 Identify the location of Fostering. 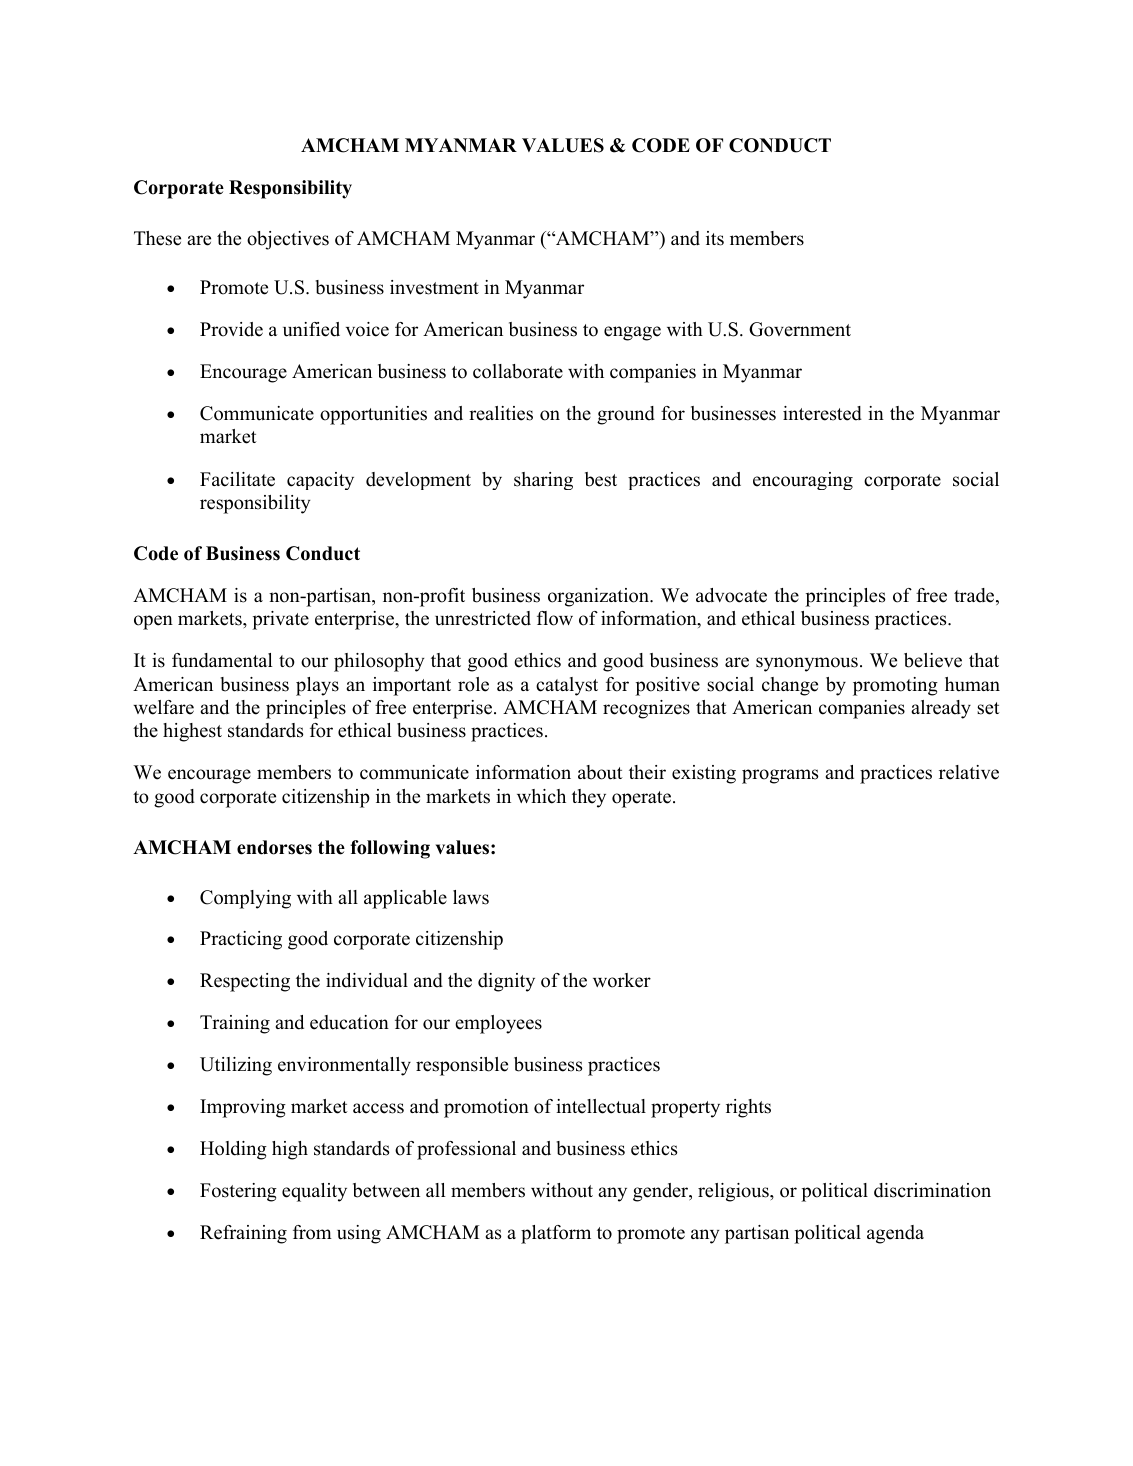
(238, 1192).
